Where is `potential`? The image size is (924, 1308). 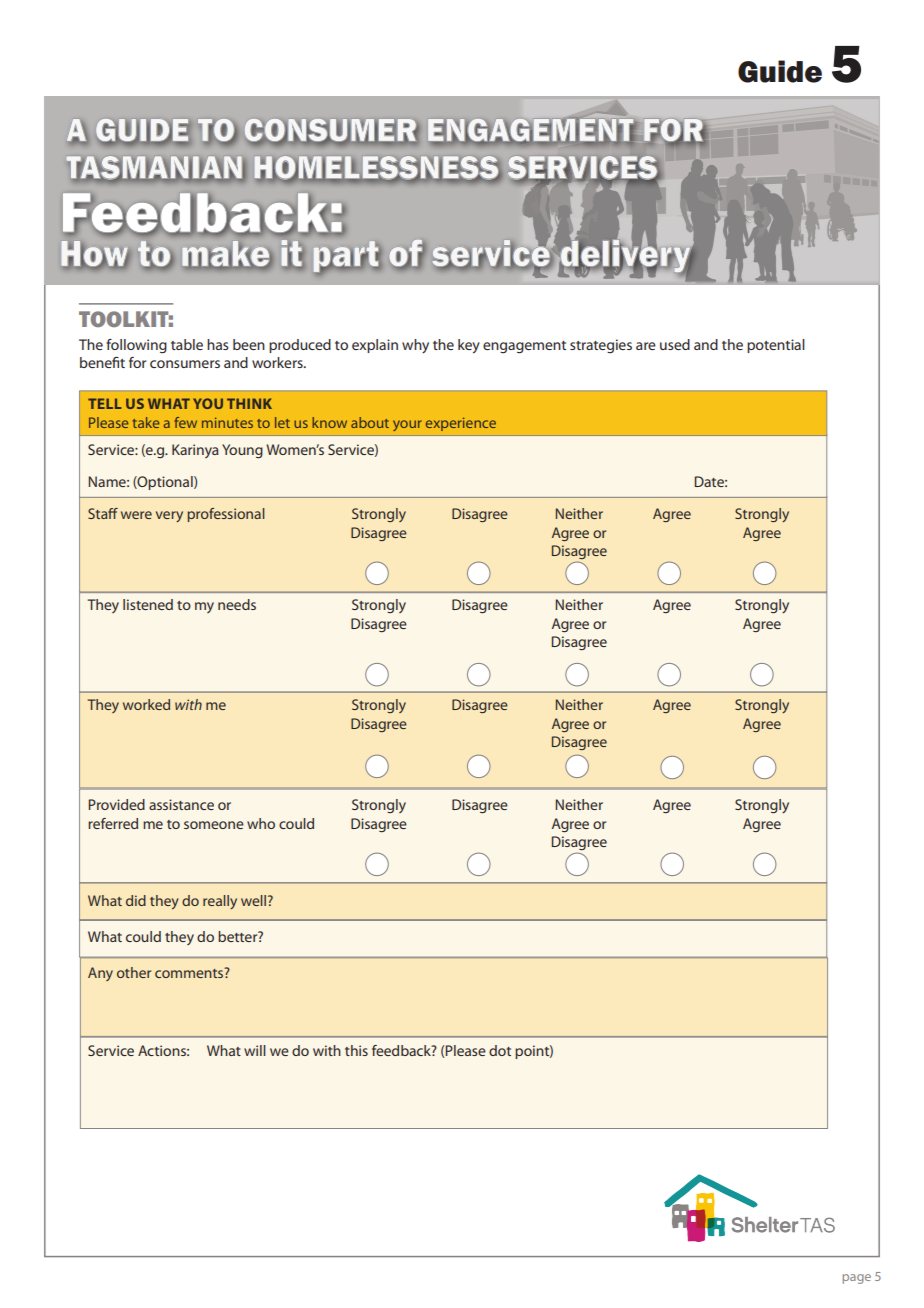
potential is located at coordinates (776, 346).
